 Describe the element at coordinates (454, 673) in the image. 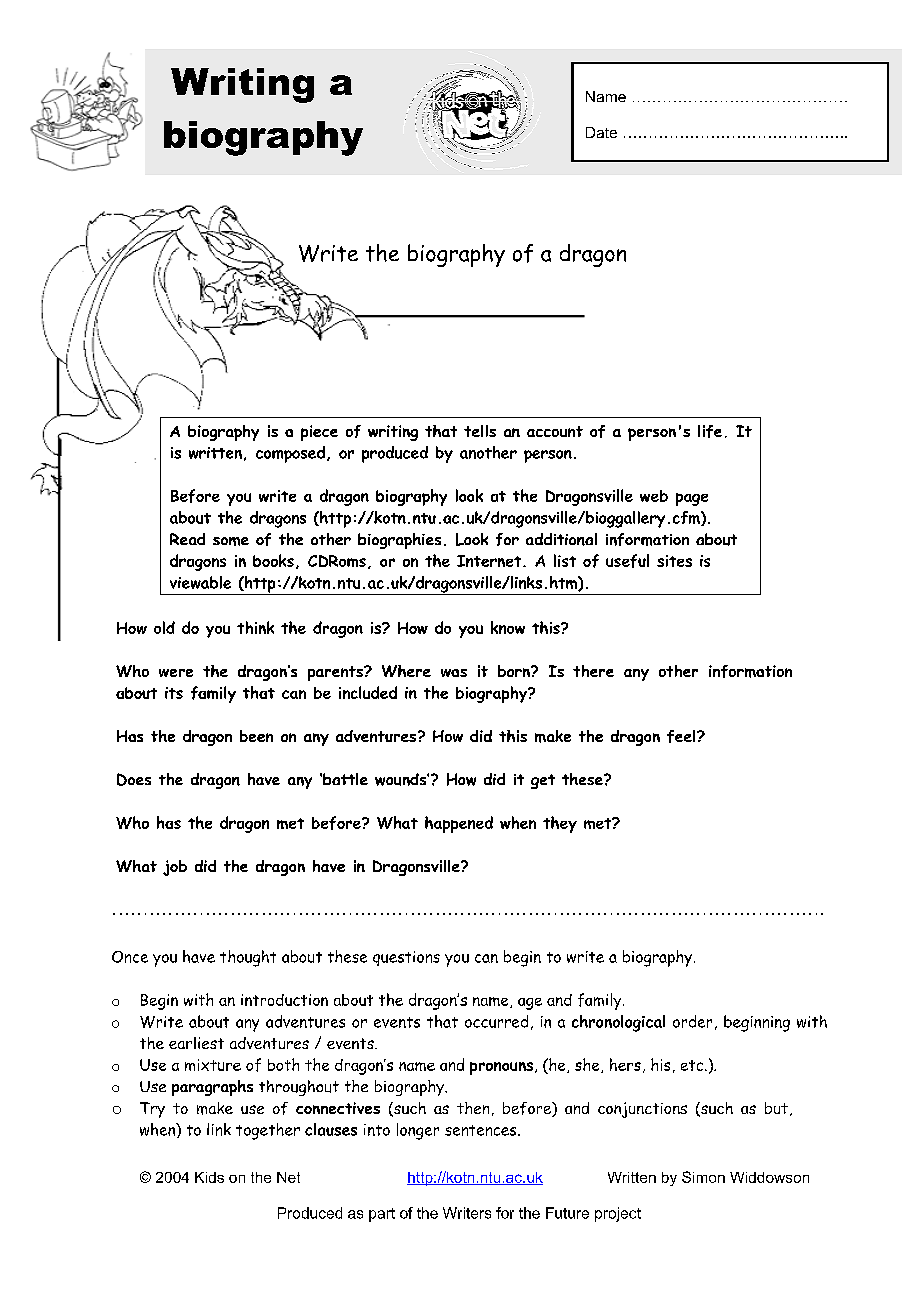

I see `was` at that location.
